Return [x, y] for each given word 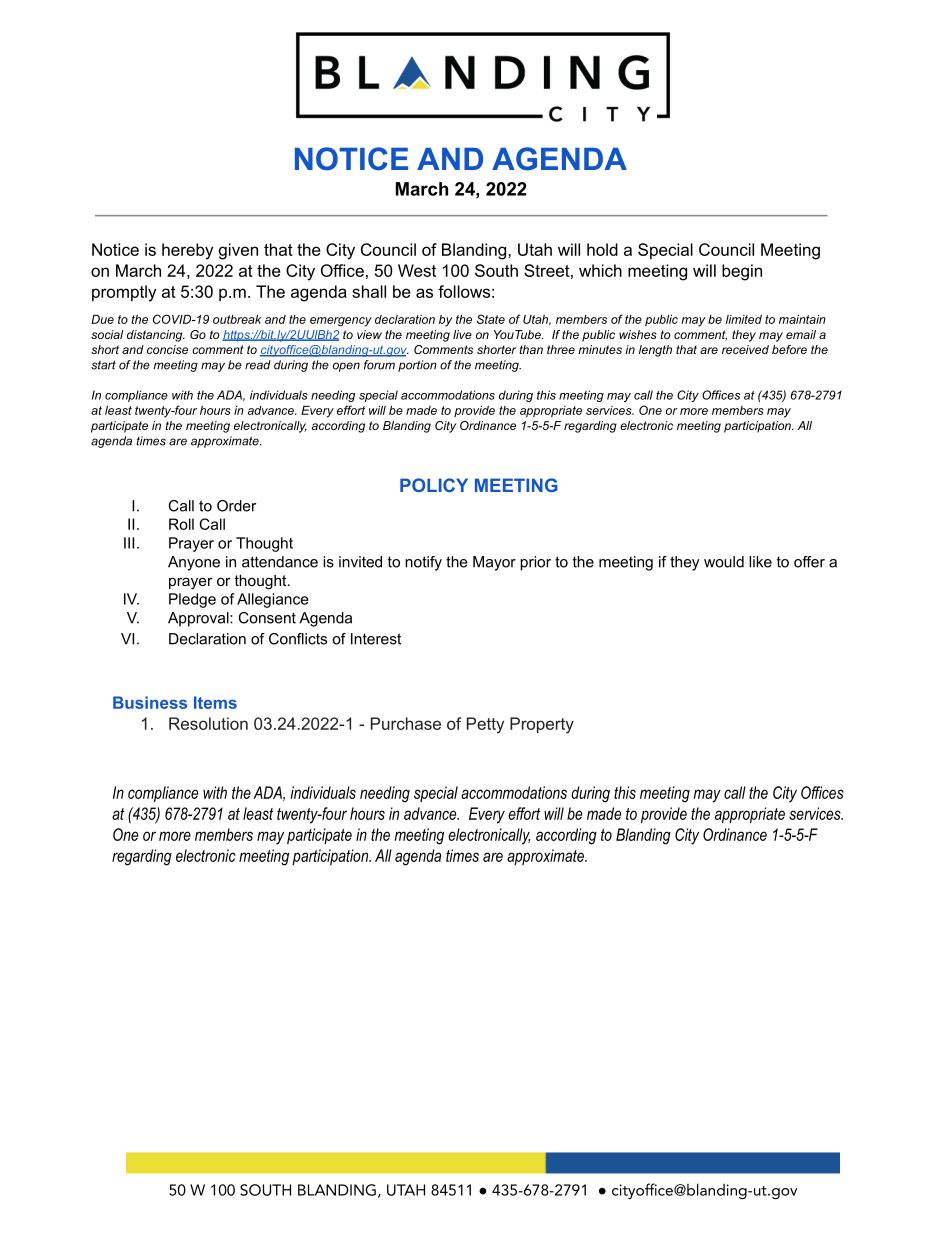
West [417, 270]
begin [742, 272]
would [724, 562]
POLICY [434, 485]
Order [237, 506]
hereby [187, 251]
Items [215, 702]
